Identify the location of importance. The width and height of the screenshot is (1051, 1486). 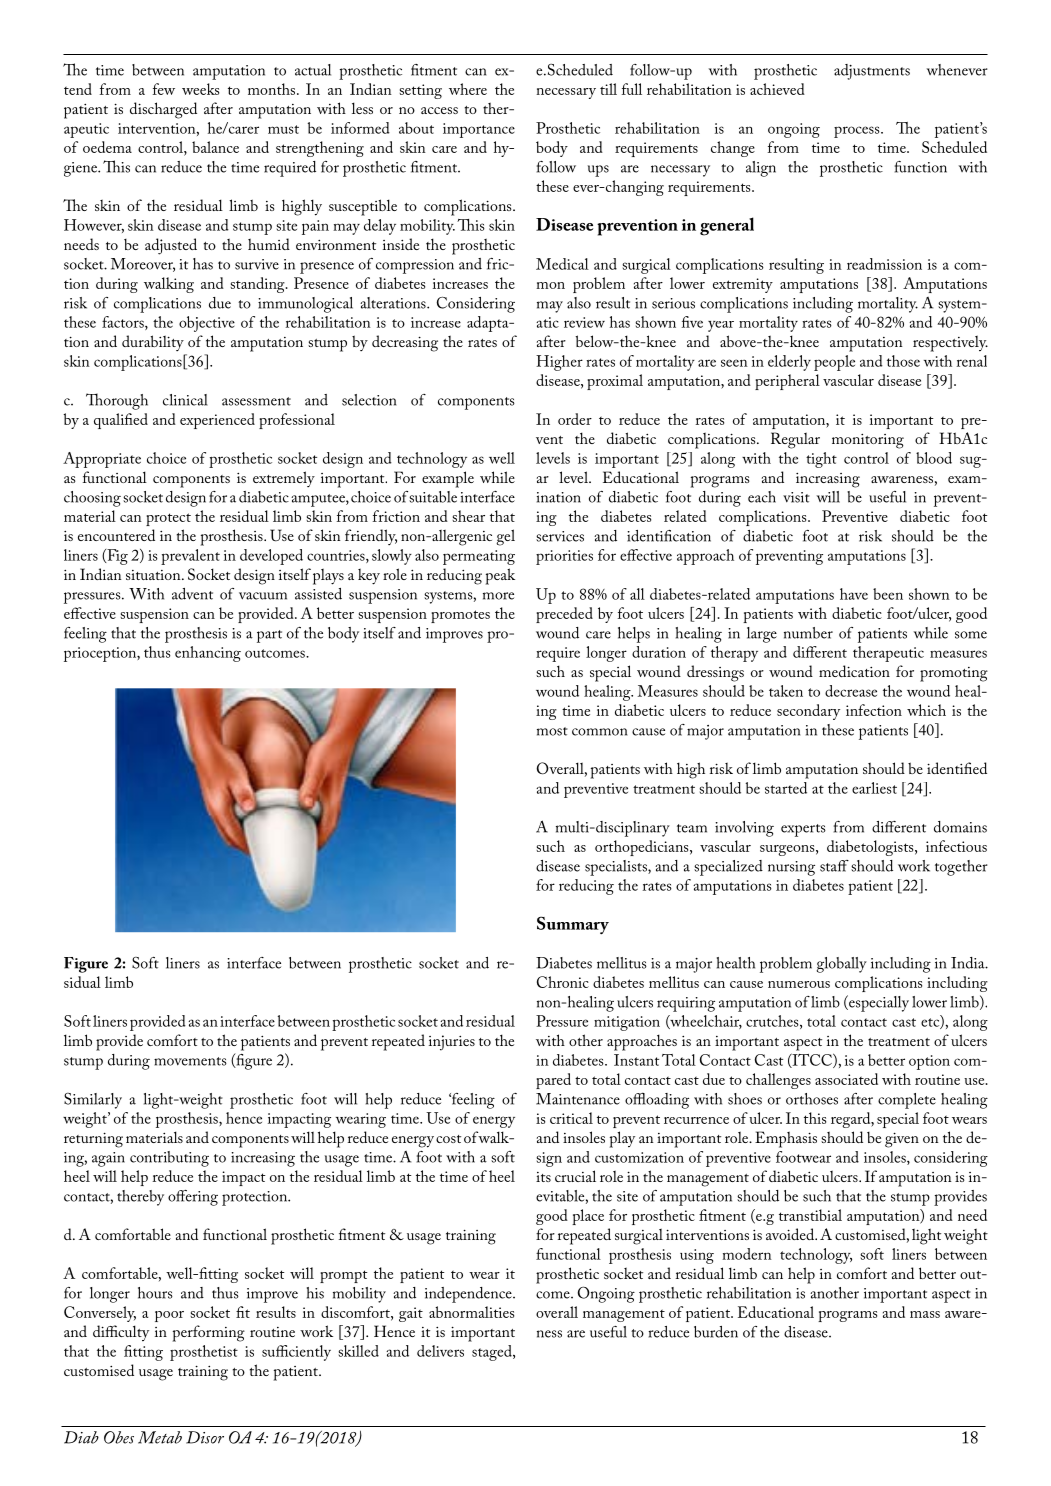
(479, 130).
